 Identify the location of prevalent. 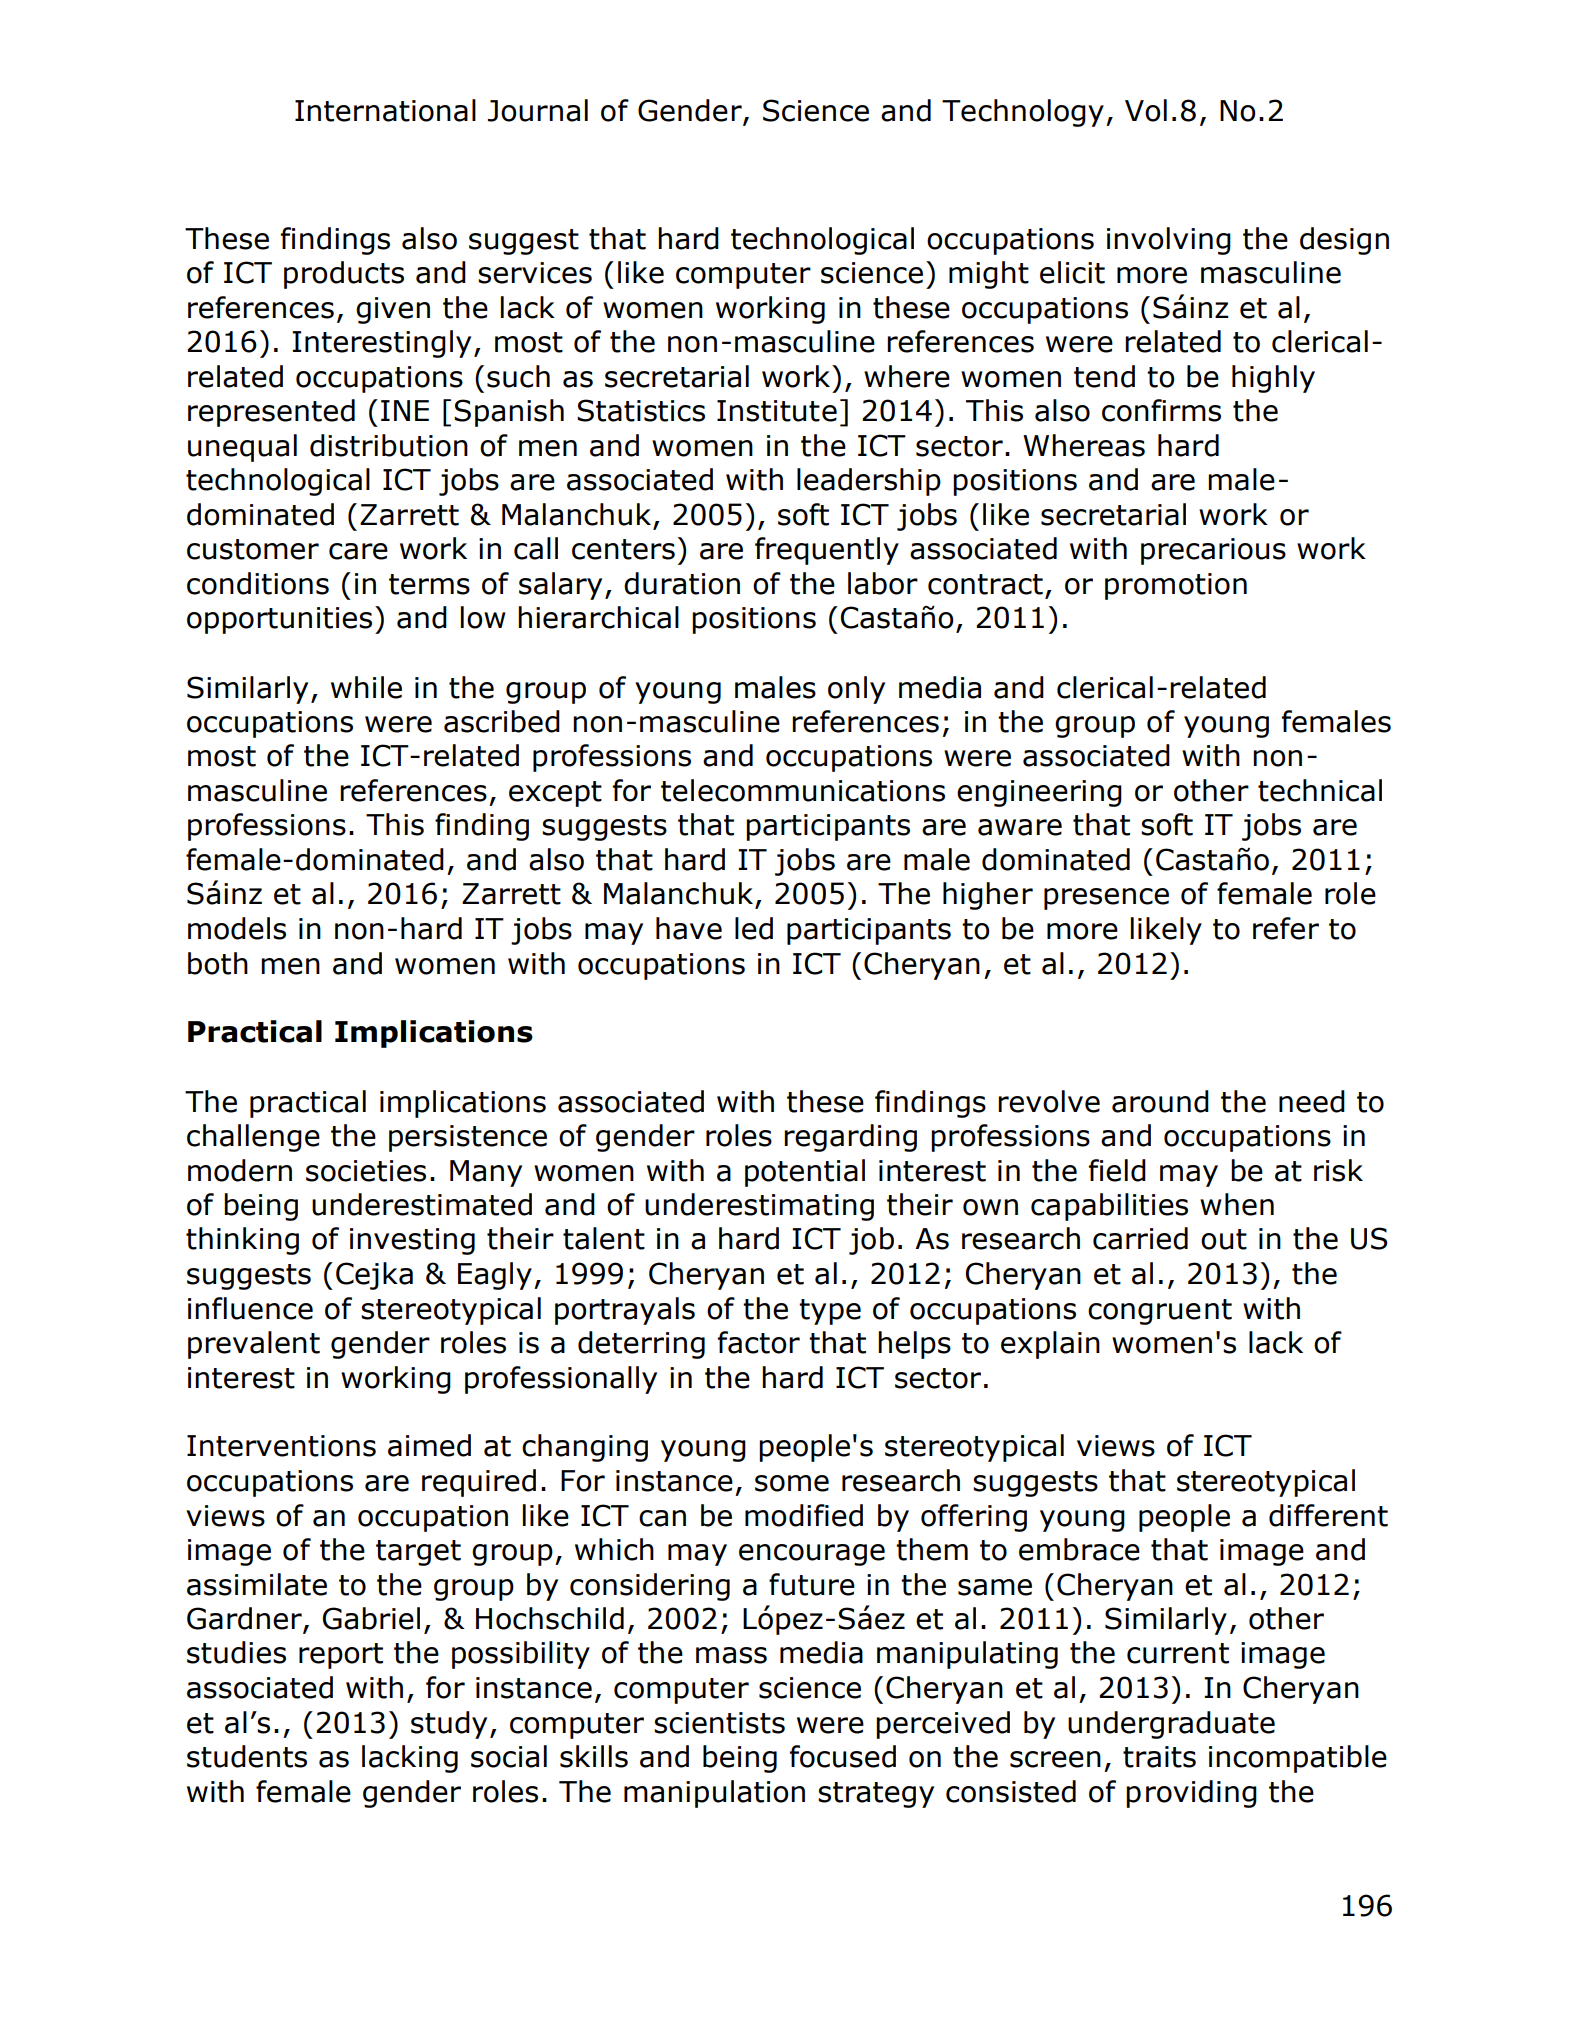
(254, 1345).
